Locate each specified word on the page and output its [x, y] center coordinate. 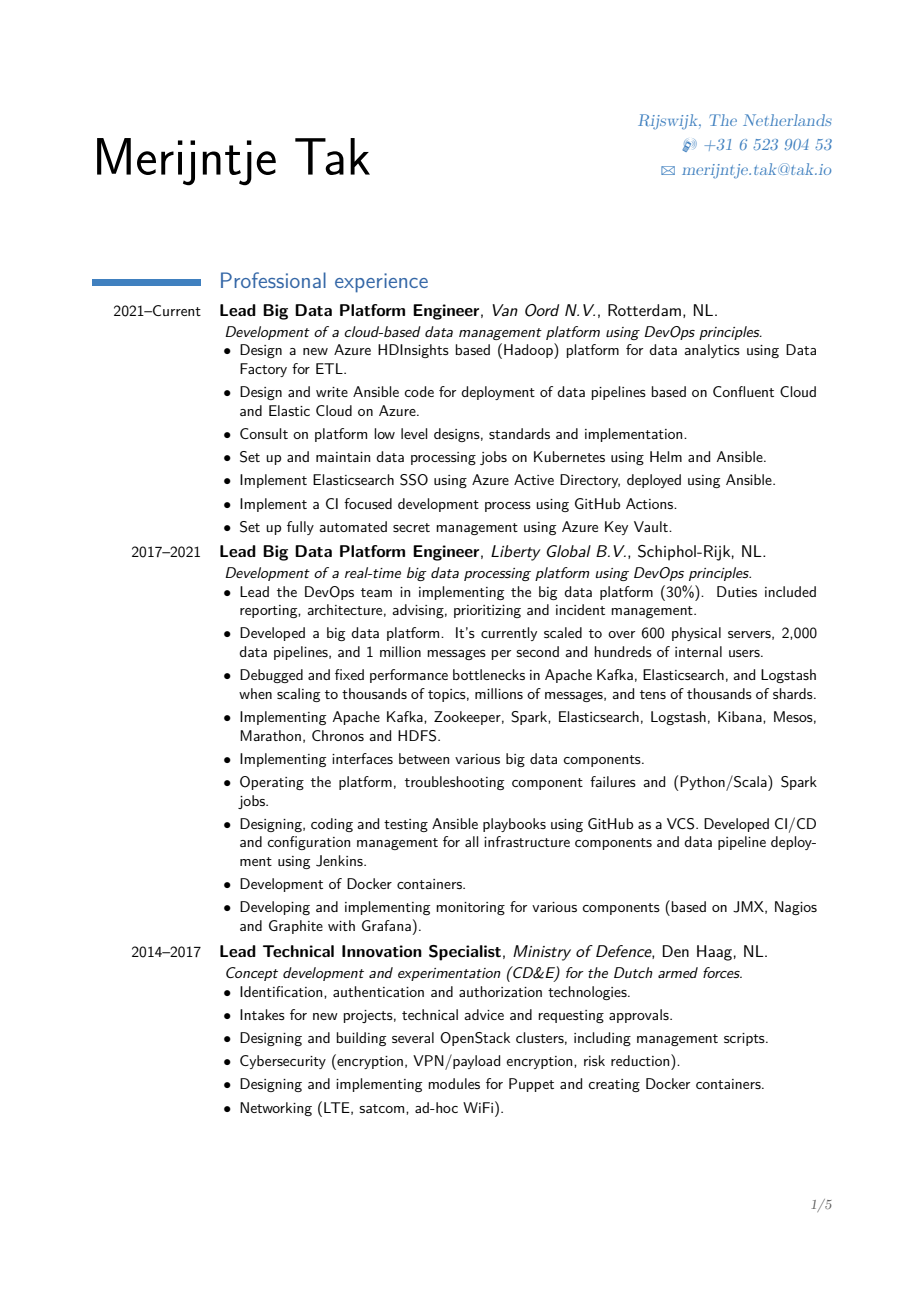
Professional [273, 280]
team [376, 592]
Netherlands [787, 120]
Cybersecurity [283, 1062]
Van [505, 310]
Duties [737, 591]
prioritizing [487, 611]
